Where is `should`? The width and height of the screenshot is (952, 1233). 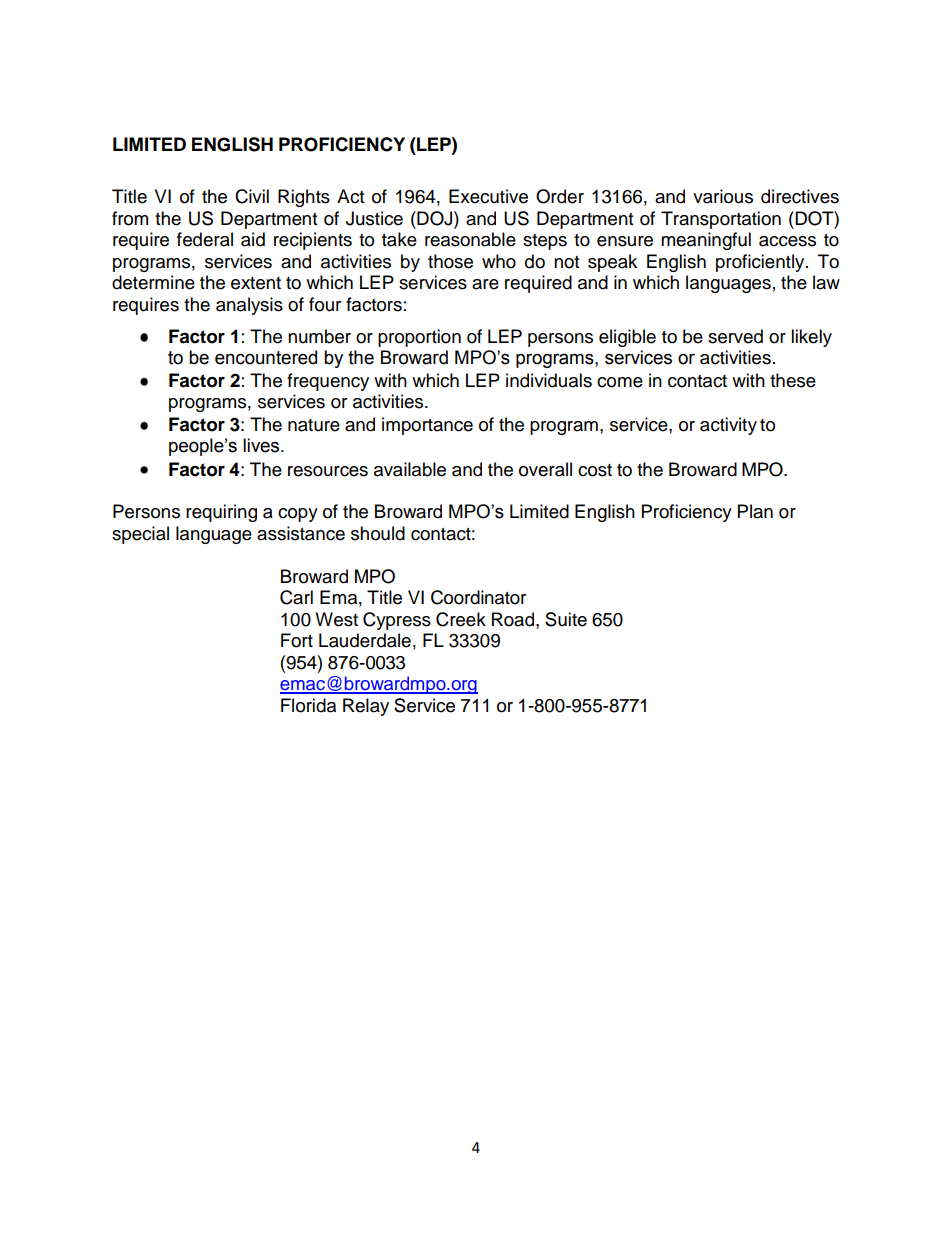
should is located at coordinates (378, 533).
